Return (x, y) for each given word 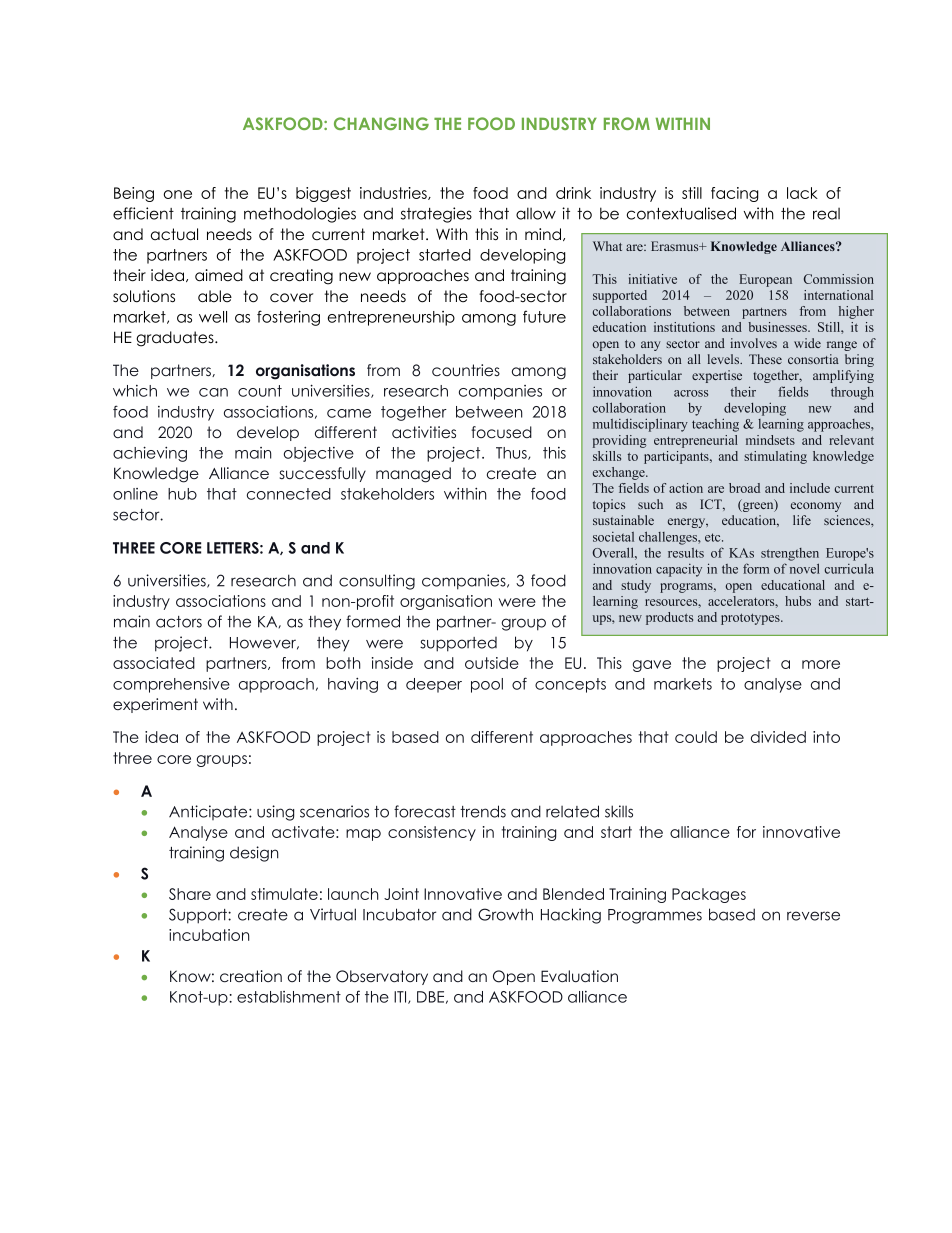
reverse (813, 916)
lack (802, 193)
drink (573, 193)
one (177, 194)
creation (251, 976)
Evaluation (579, 976)
